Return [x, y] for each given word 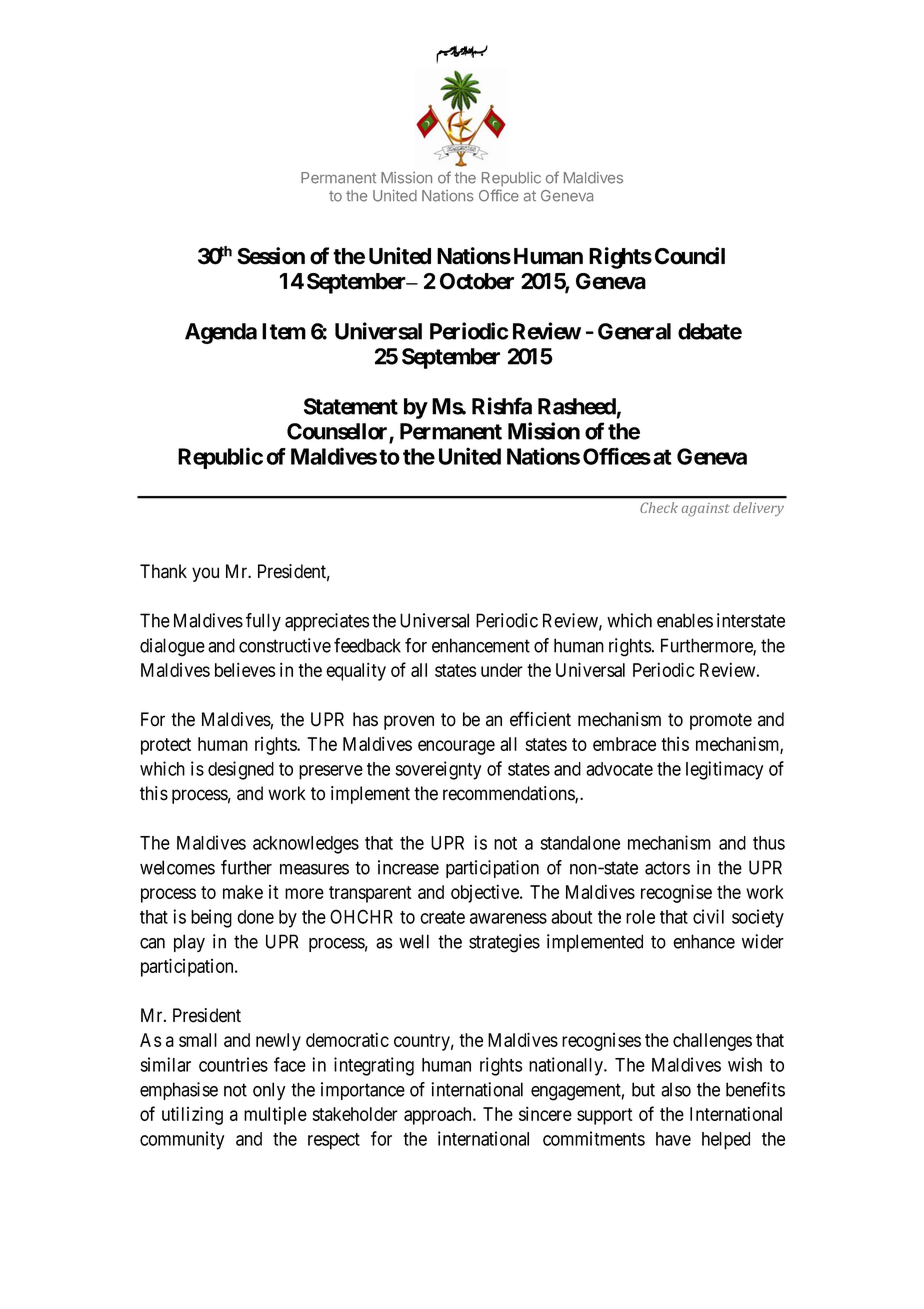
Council [690, 256]
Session [271, 256]
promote [721, 721]
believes [245, 669]
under [502, 670]
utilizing [192, 1115]
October [477, 281]
